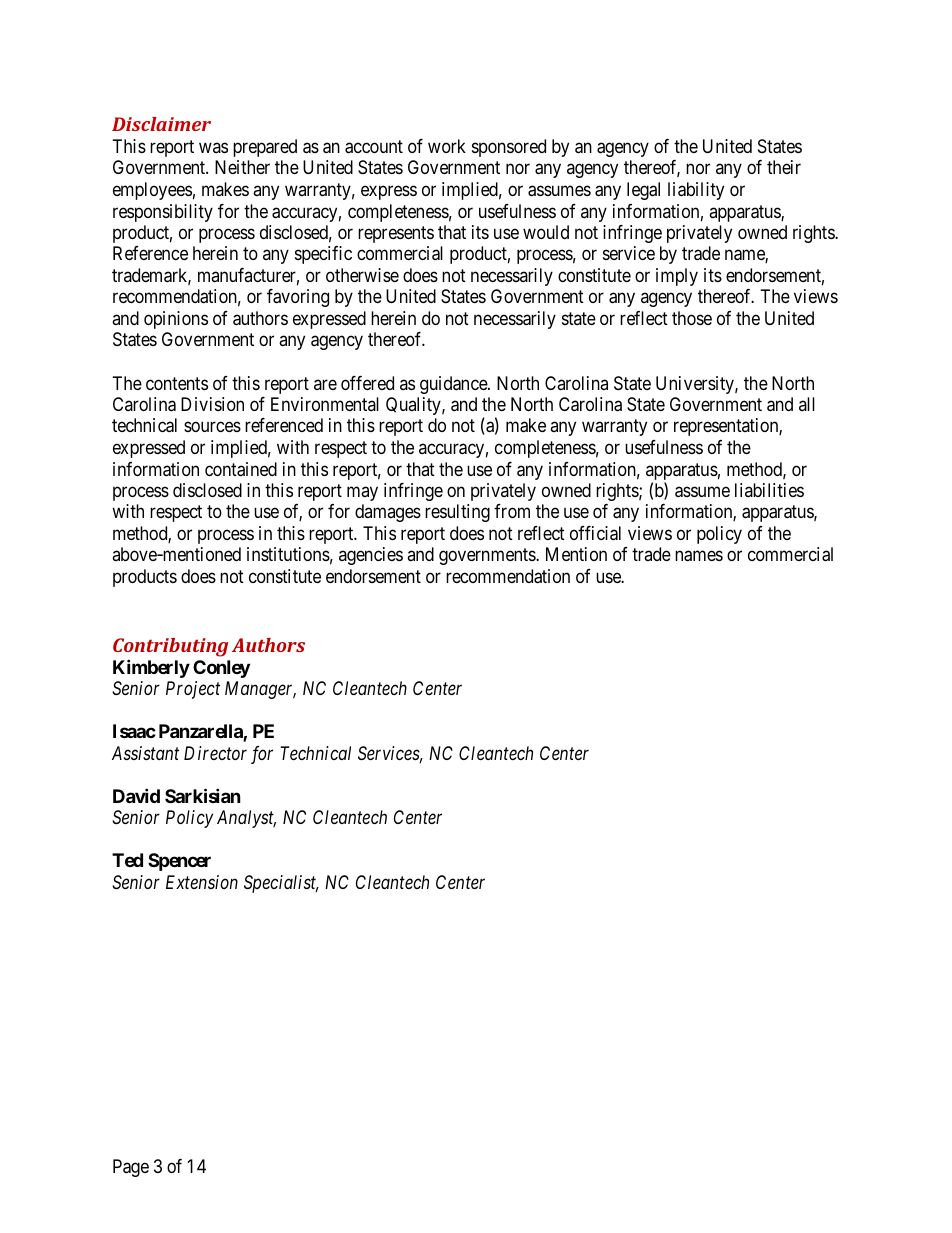  Describe the element at coordinates (246, 819) in the screenshot. I see `Analyst` at that location.
